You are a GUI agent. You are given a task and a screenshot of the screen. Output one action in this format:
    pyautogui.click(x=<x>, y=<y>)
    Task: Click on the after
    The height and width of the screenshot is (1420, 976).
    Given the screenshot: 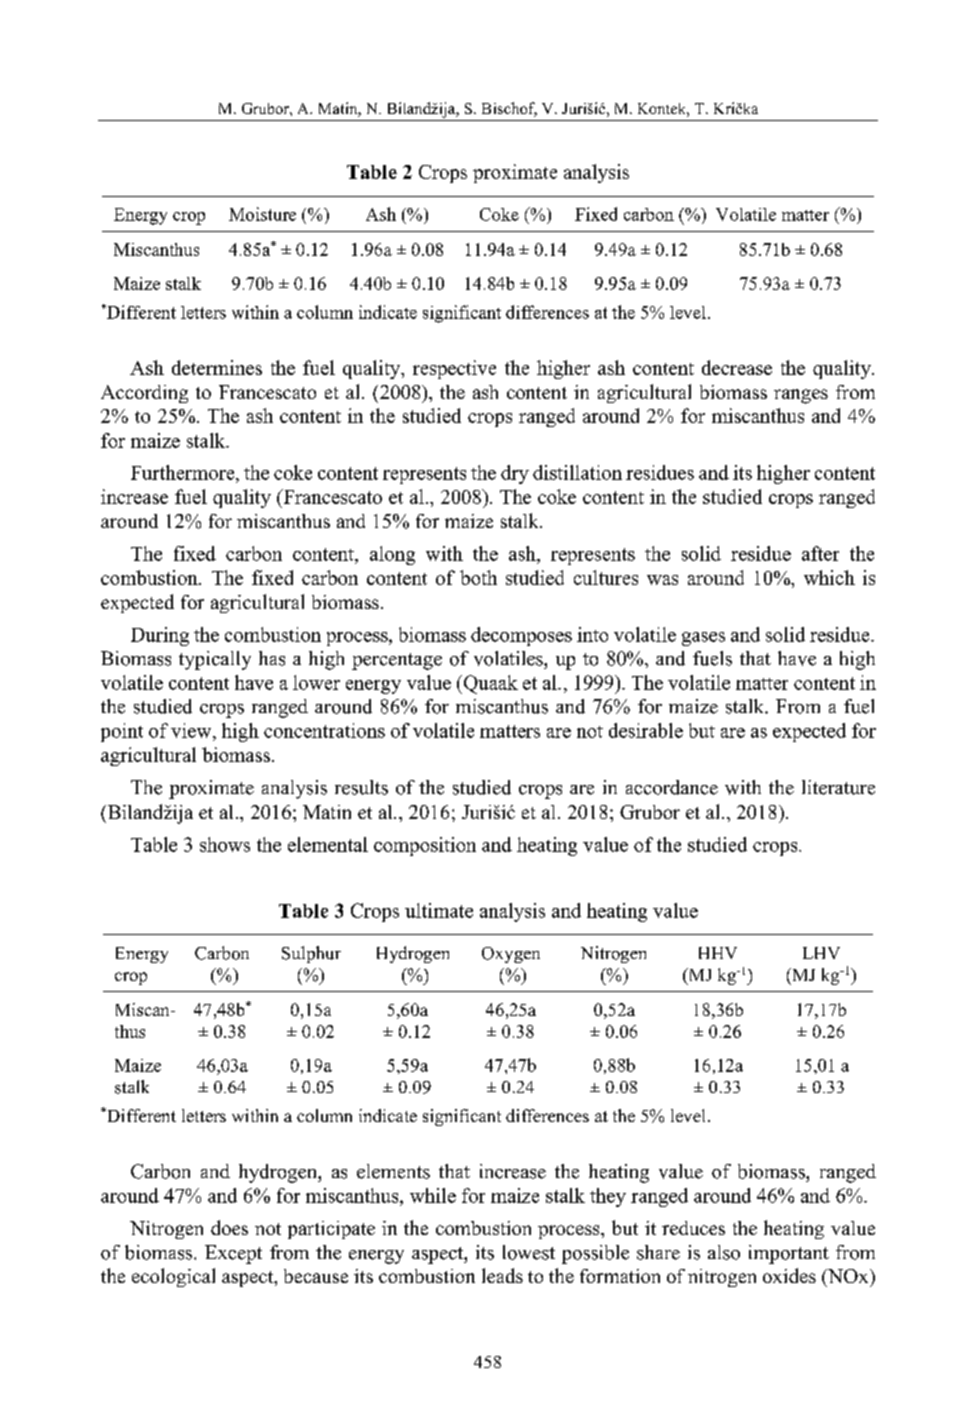 What is the action you would take?
    pyautogui.click(x=820, y=553)
